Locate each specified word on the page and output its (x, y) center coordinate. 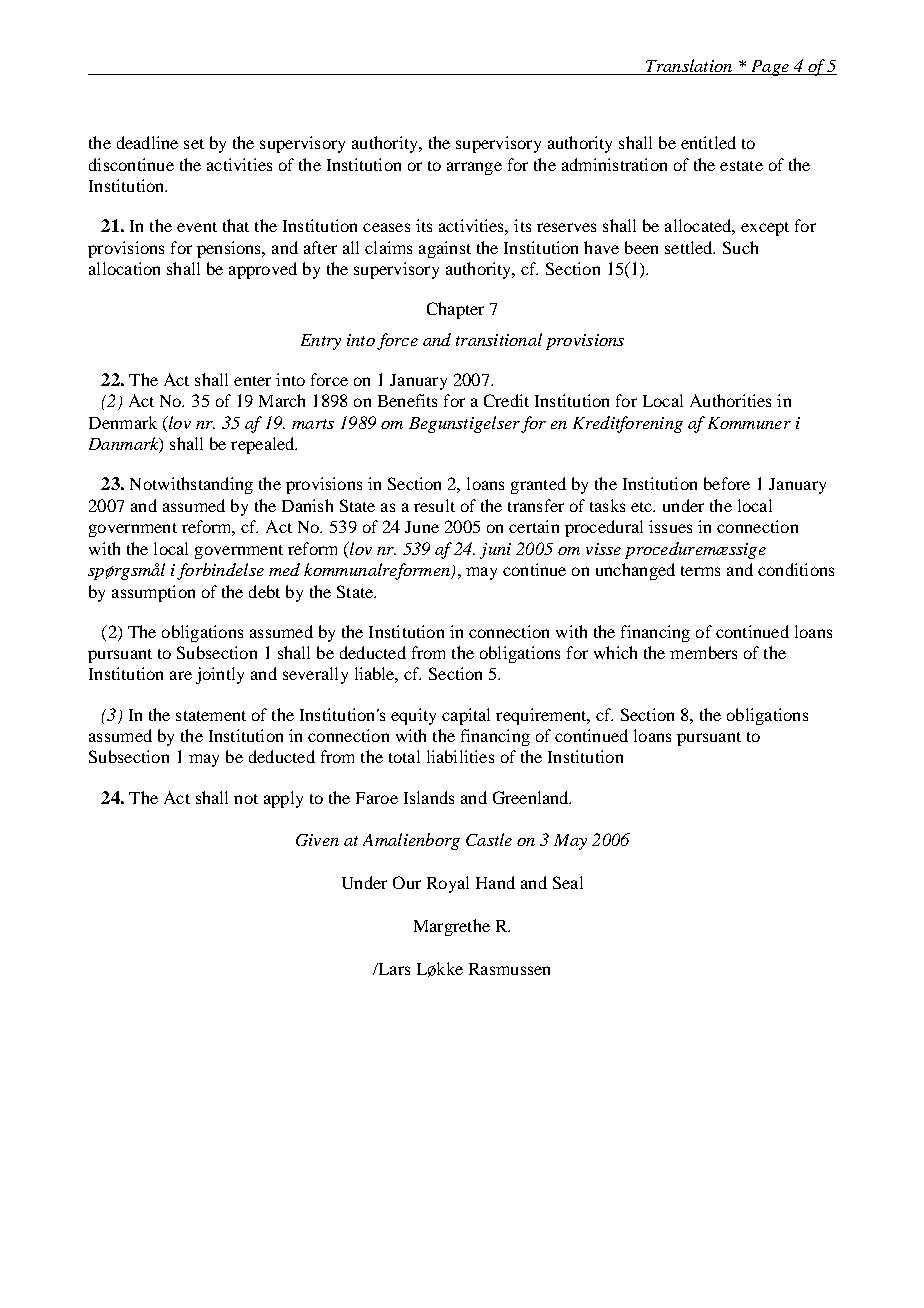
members (703, 652)
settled (690, 247)
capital (466, 716)
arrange (474, 168)
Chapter (455, 310)
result (434, 505)
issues (670, 526)
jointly (220, 675)
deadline (147, 142)
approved (263, 270)
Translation (689, 67)
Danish (307, 505)
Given (317, 840)
